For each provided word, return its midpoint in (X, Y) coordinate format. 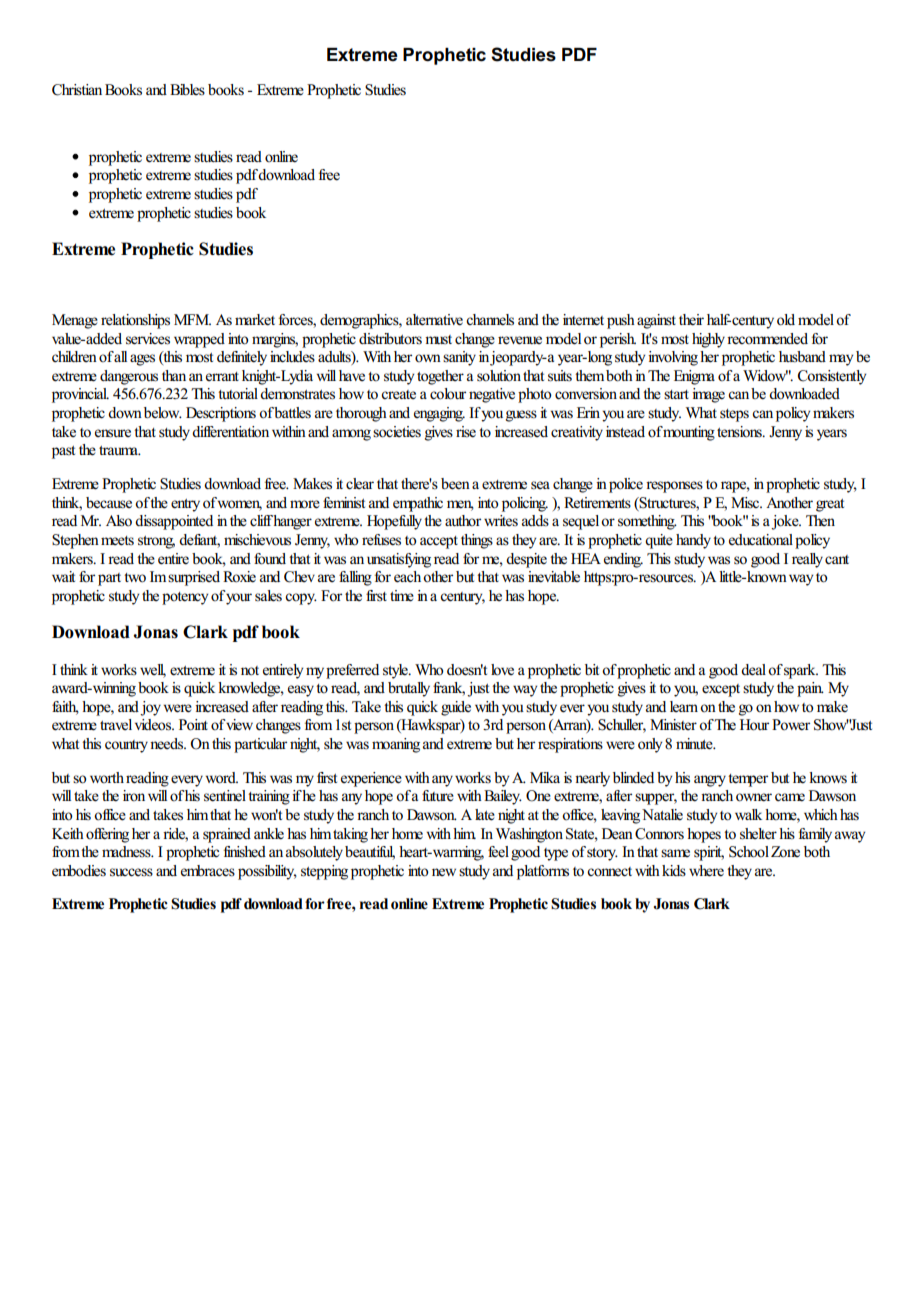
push (621, 321)
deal (755, 670)
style (396, 671)
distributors (390, 339)
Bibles (187, 90)
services (148, 339)
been (455, 484)
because (109, 503)
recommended (767, 339)
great (830, 505)
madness (127, 852)
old (786, 320)
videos (154, 725)
